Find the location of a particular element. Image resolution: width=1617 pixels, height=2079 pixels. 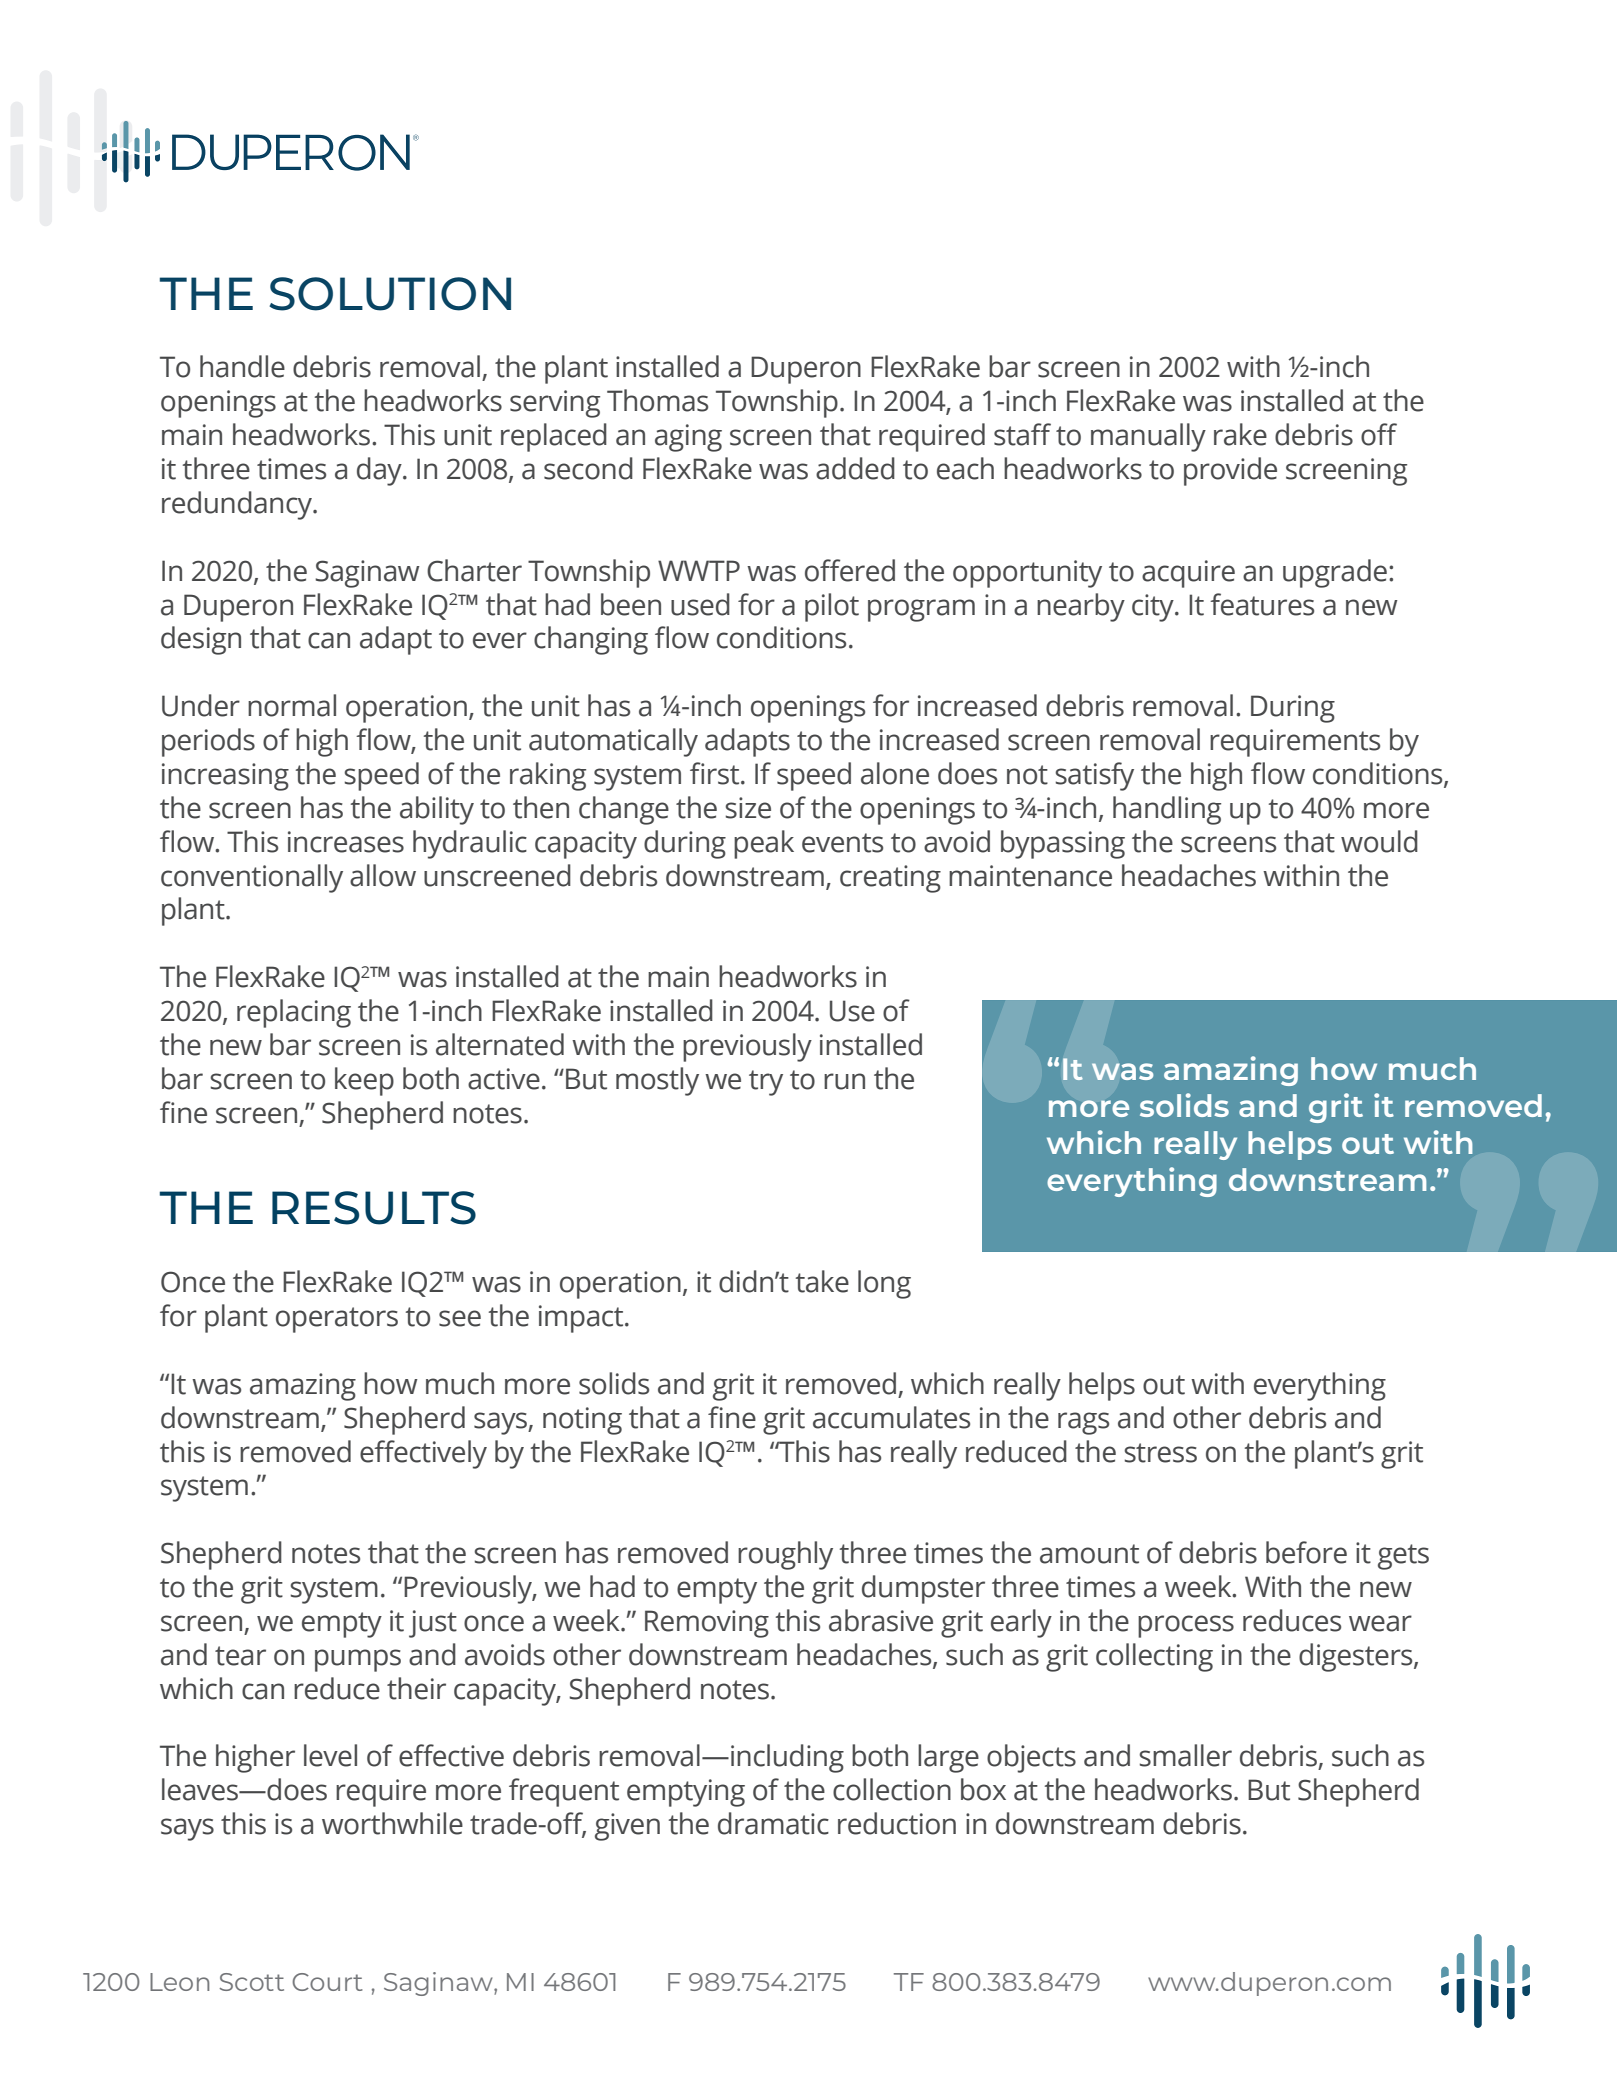

operators is located at coordinates (337, 1320).
